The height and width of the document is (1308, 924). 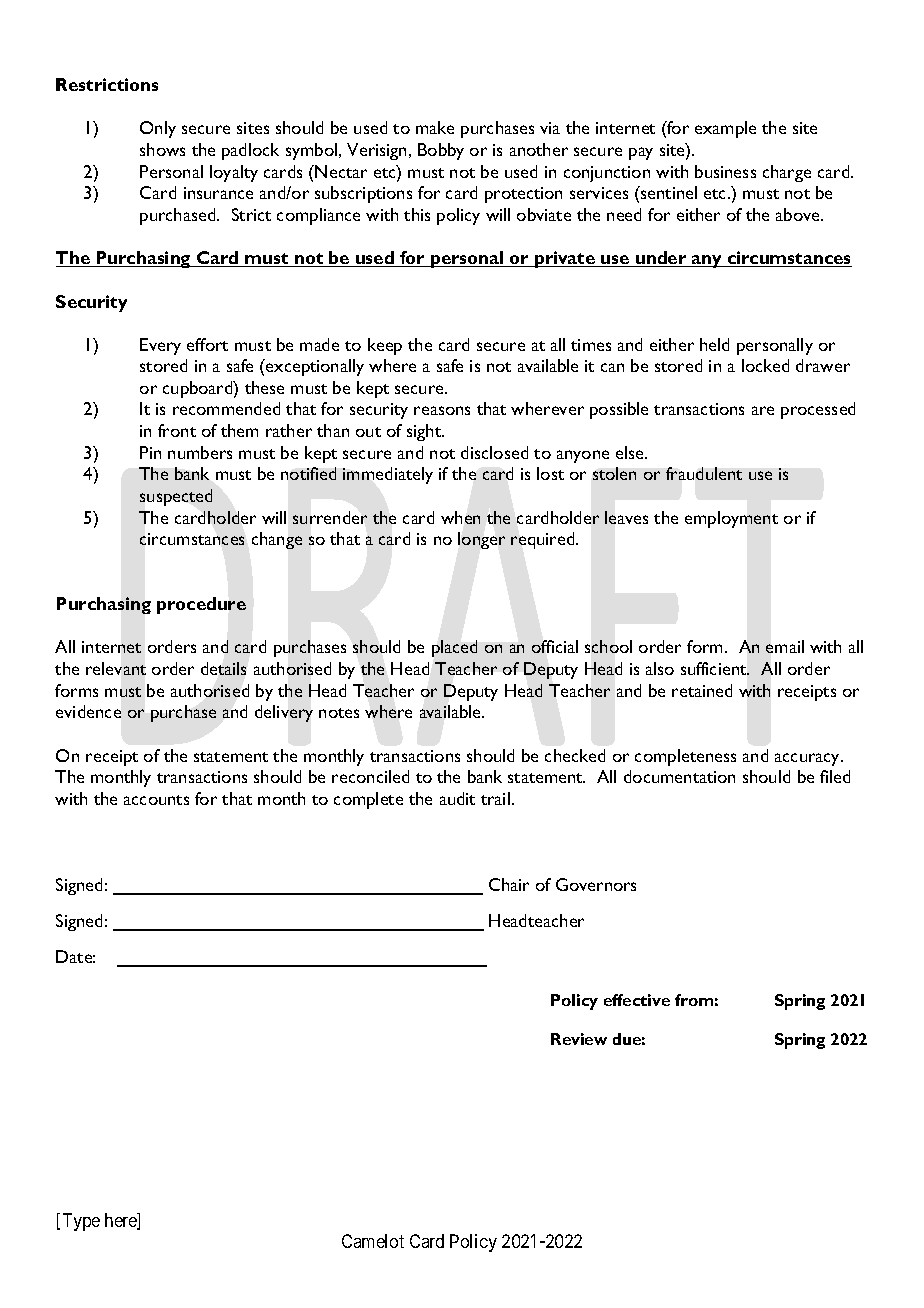 I want to click on business, so click(x=725, y=171).
